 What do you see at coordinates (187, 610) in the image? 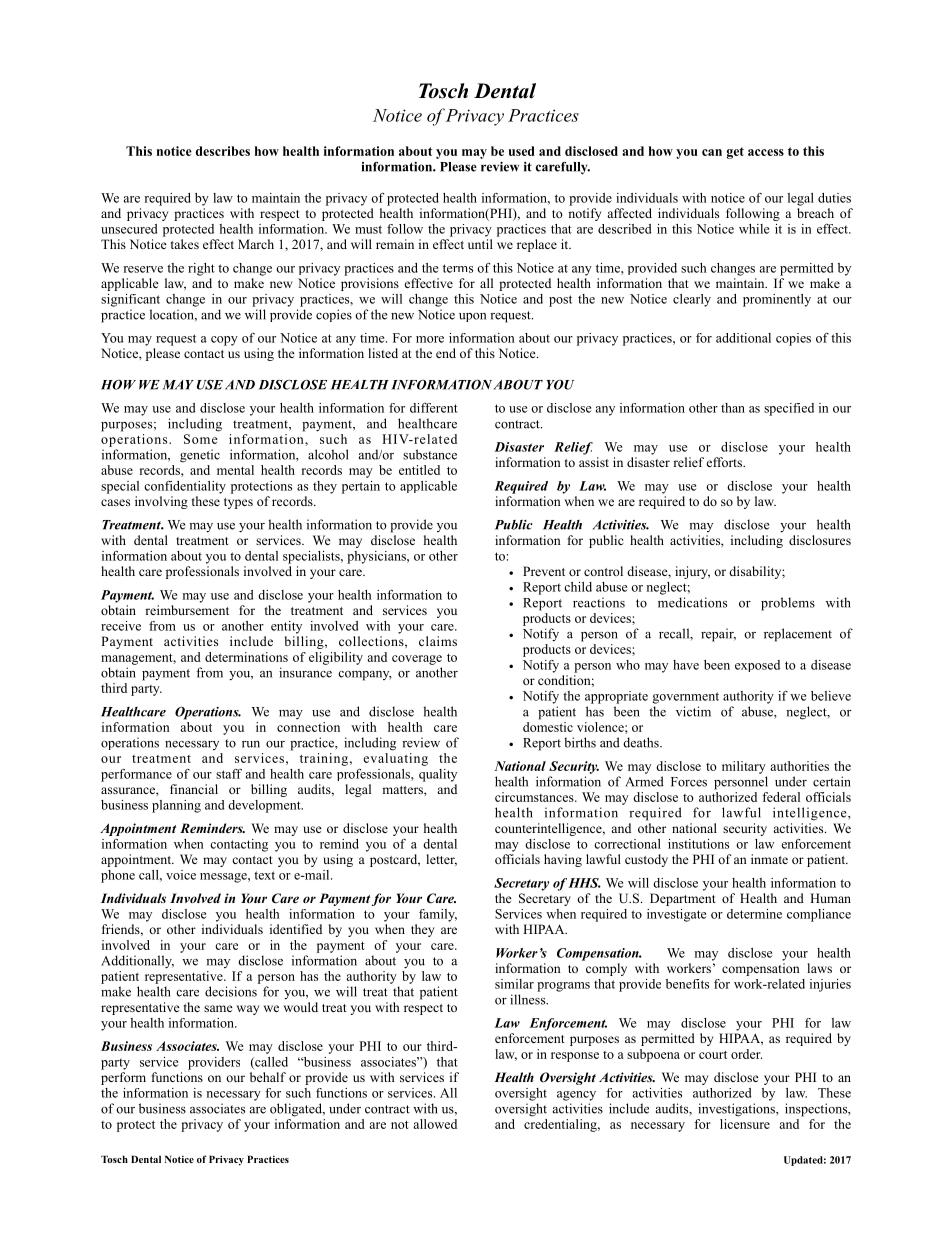
I see `reimbursement` at bounding box center [187, 610].
